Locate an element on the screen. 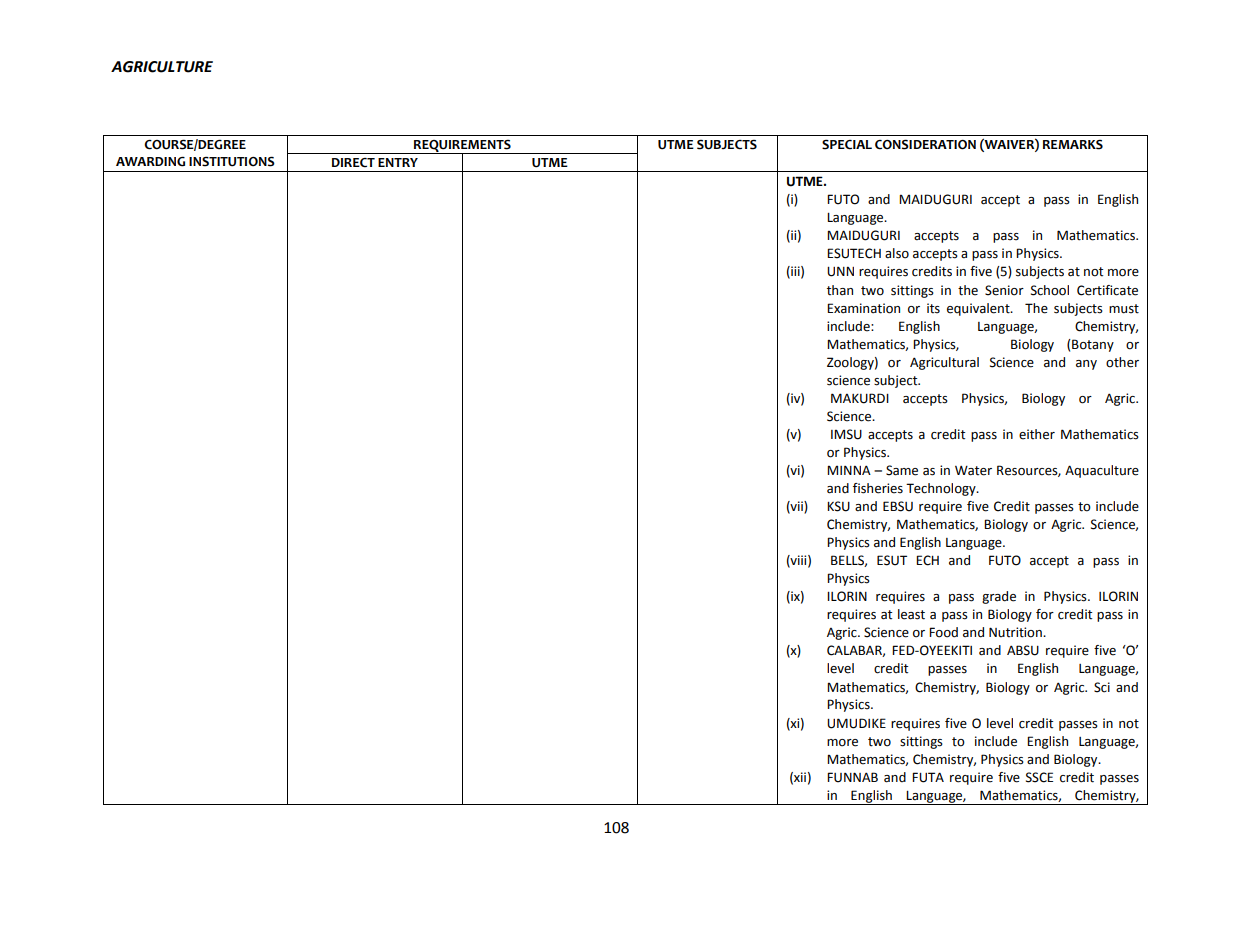  either is located at coordinates (1037, 434).
